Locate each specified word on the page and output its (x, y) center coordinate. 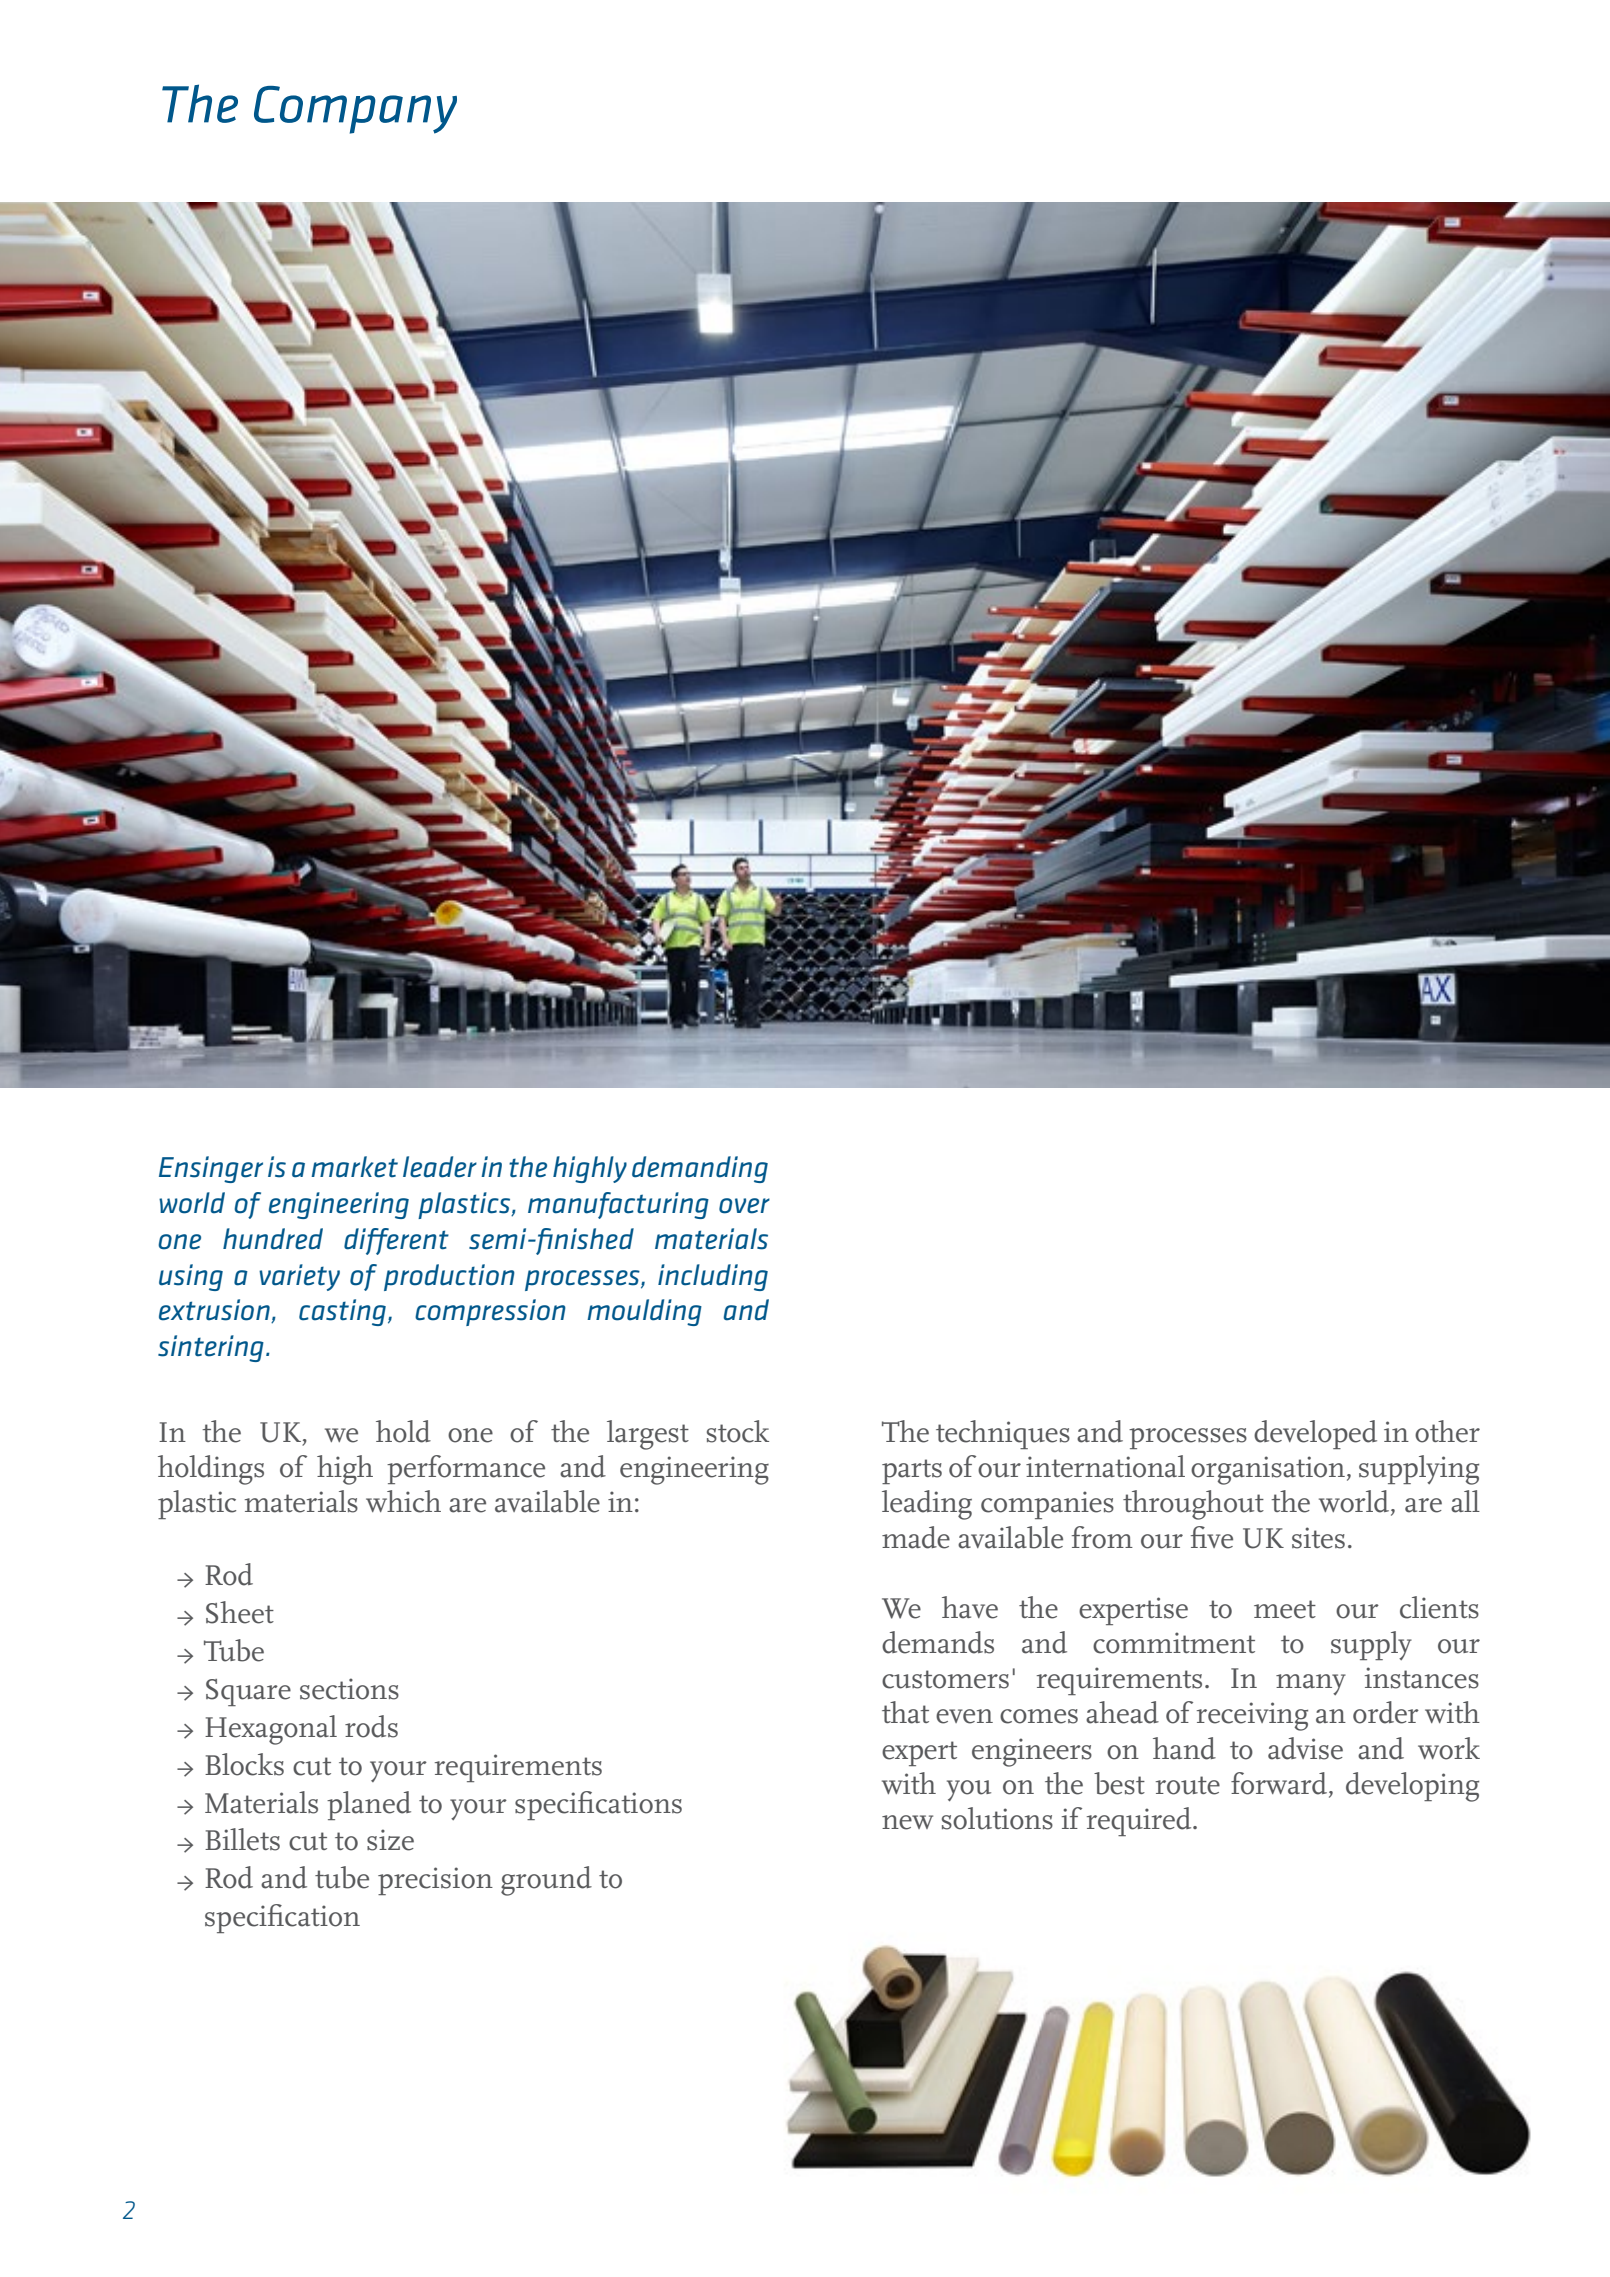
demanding (700, 1169)
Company (355, 110)
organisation (1268, 1470)
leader (440, 1167)
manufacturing (618, 1205)
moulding (644, 1312)
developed (1315, 1434)
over (744, 1206)
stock (738, 1431)
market (354, 1167)
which (403, 1501)
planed (369, 1805)
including (713, 1277)
